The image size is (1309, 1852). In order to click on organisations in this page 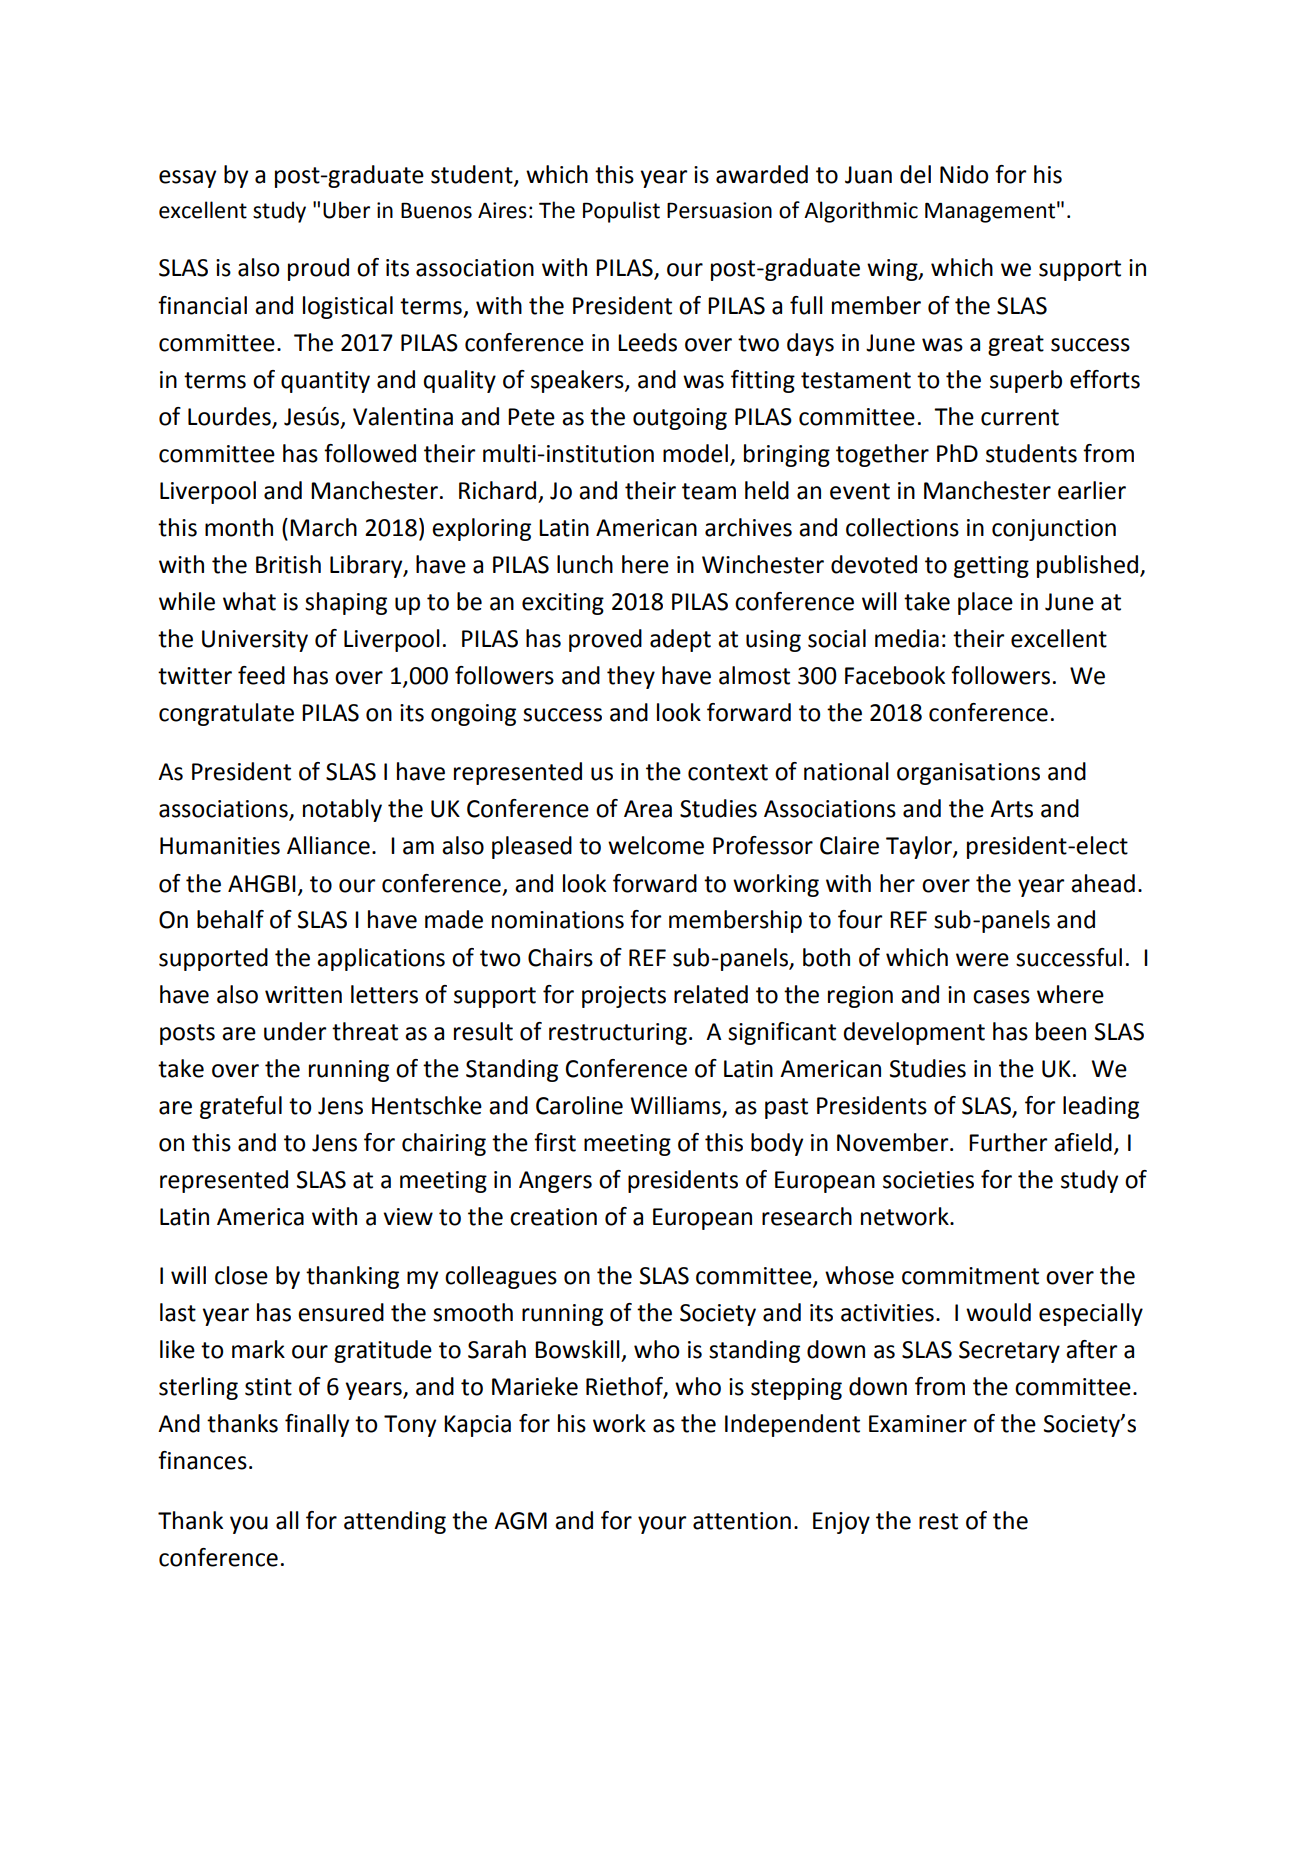, I will do `click(968, 774)`.
